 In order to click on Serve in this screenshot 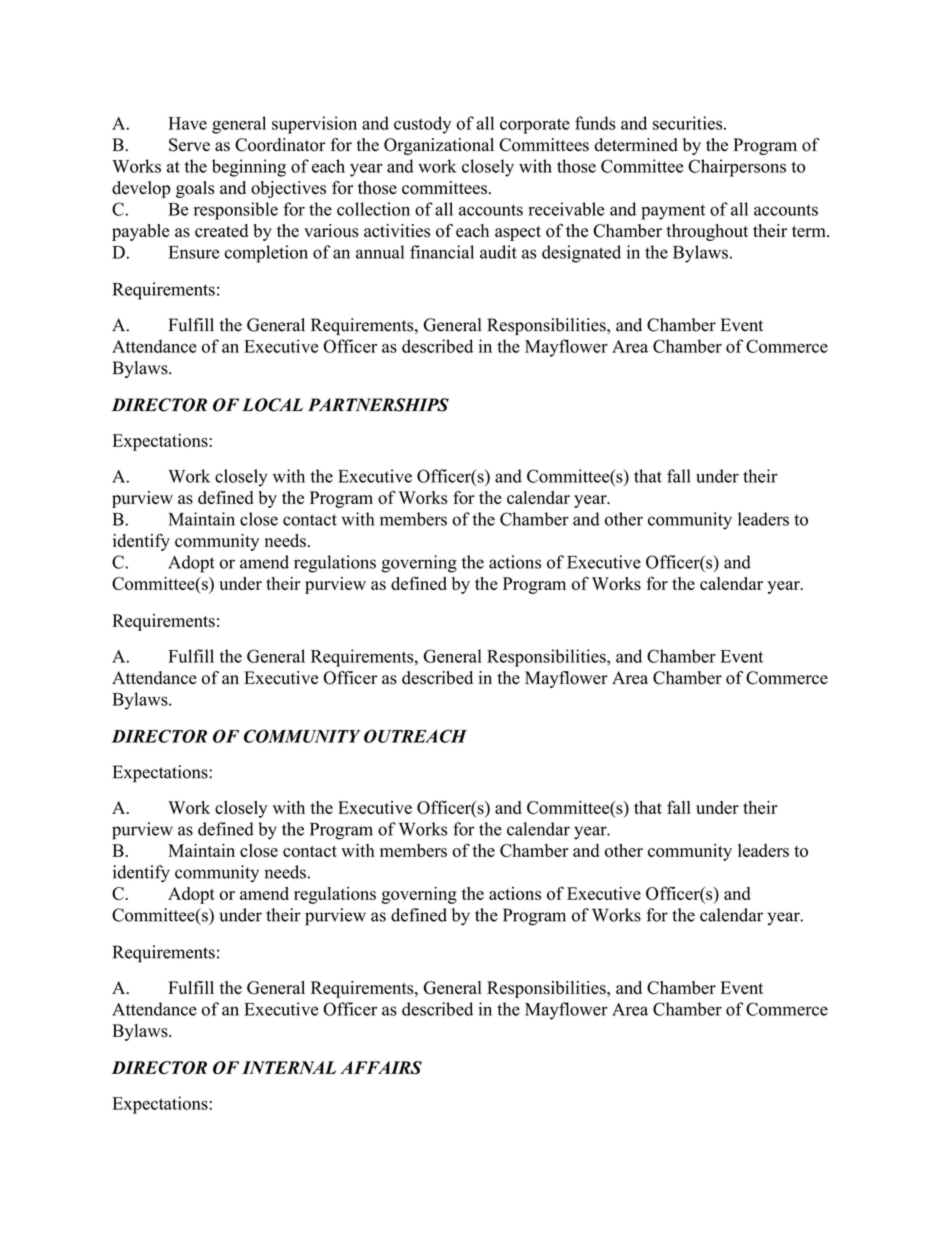, I will do `click(189, 145)`.
